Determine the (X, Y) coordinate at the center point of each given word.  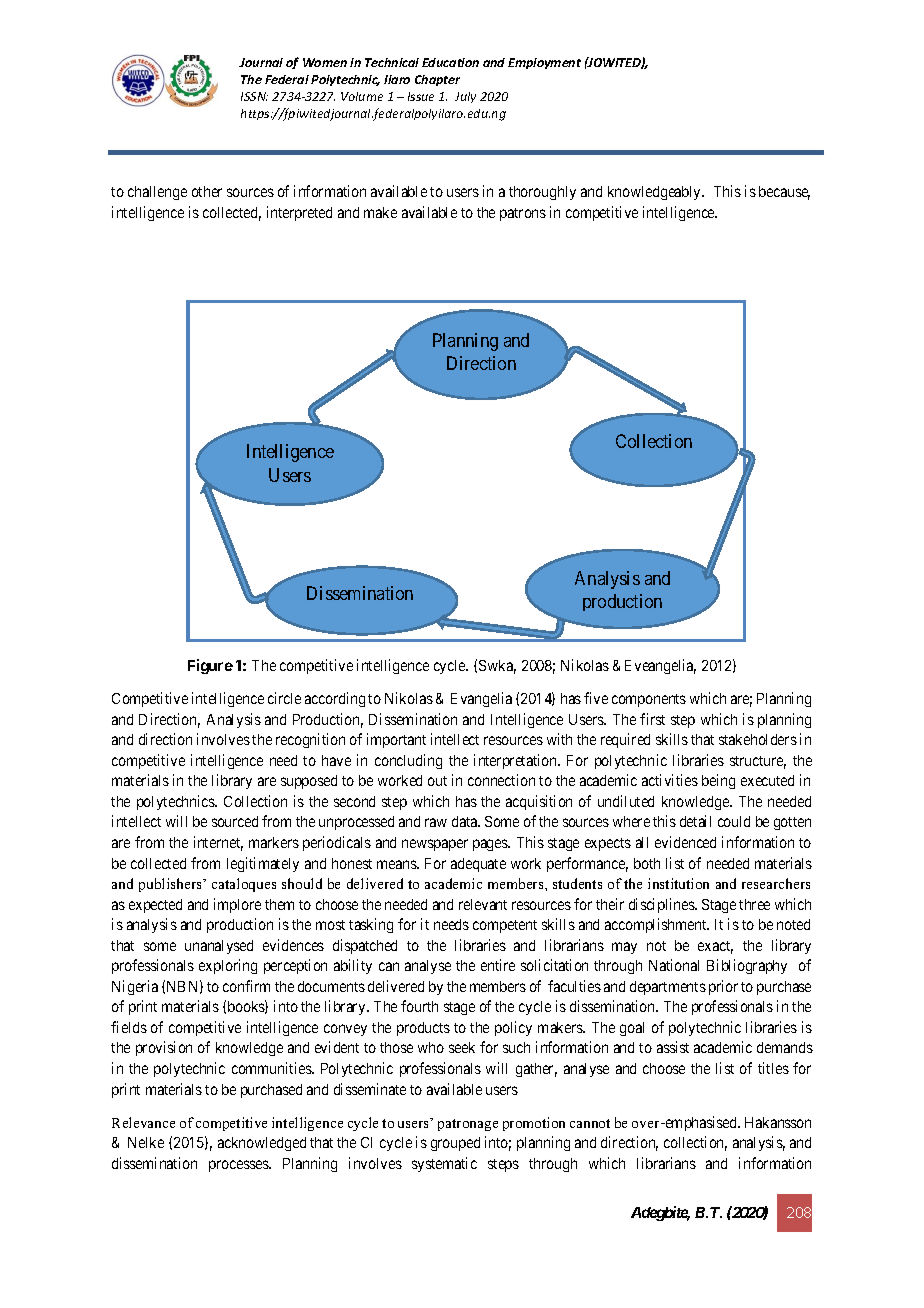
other (207, 191)
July (465, 97)
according (335, 699)
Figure (210, 666)
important (396, 740)
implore (237, 905)
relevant (483, 904)
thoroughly (542, 193)
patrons (523, 214)
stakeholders (758, 739)
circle (284, 698)
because (784, 193)
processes (239, 1166)
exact (715, 947)
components (649, 700)
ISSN (254, 96)
